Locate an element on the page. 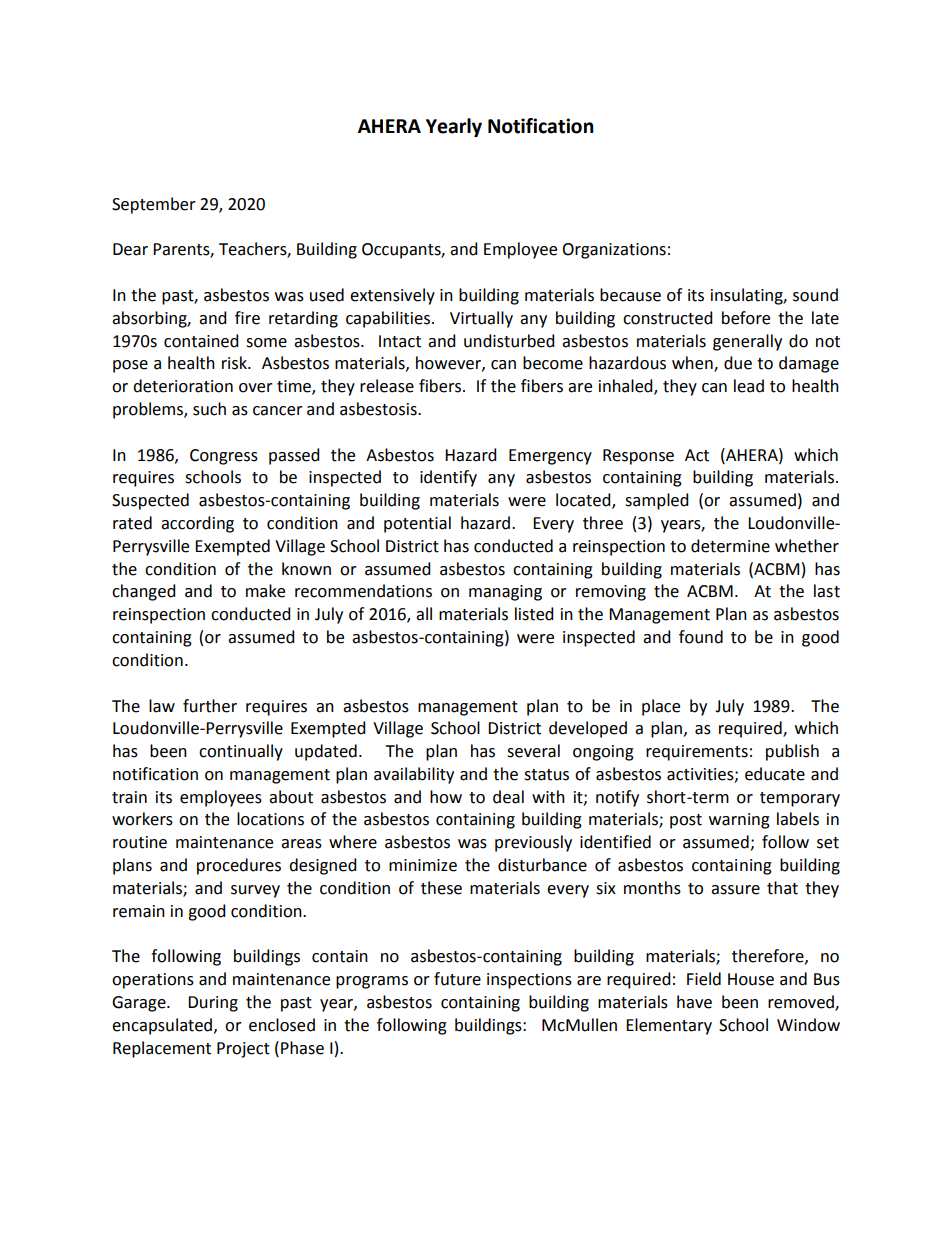 This page has width=952, height=1233. During is located at coordinates (213, 1004).
